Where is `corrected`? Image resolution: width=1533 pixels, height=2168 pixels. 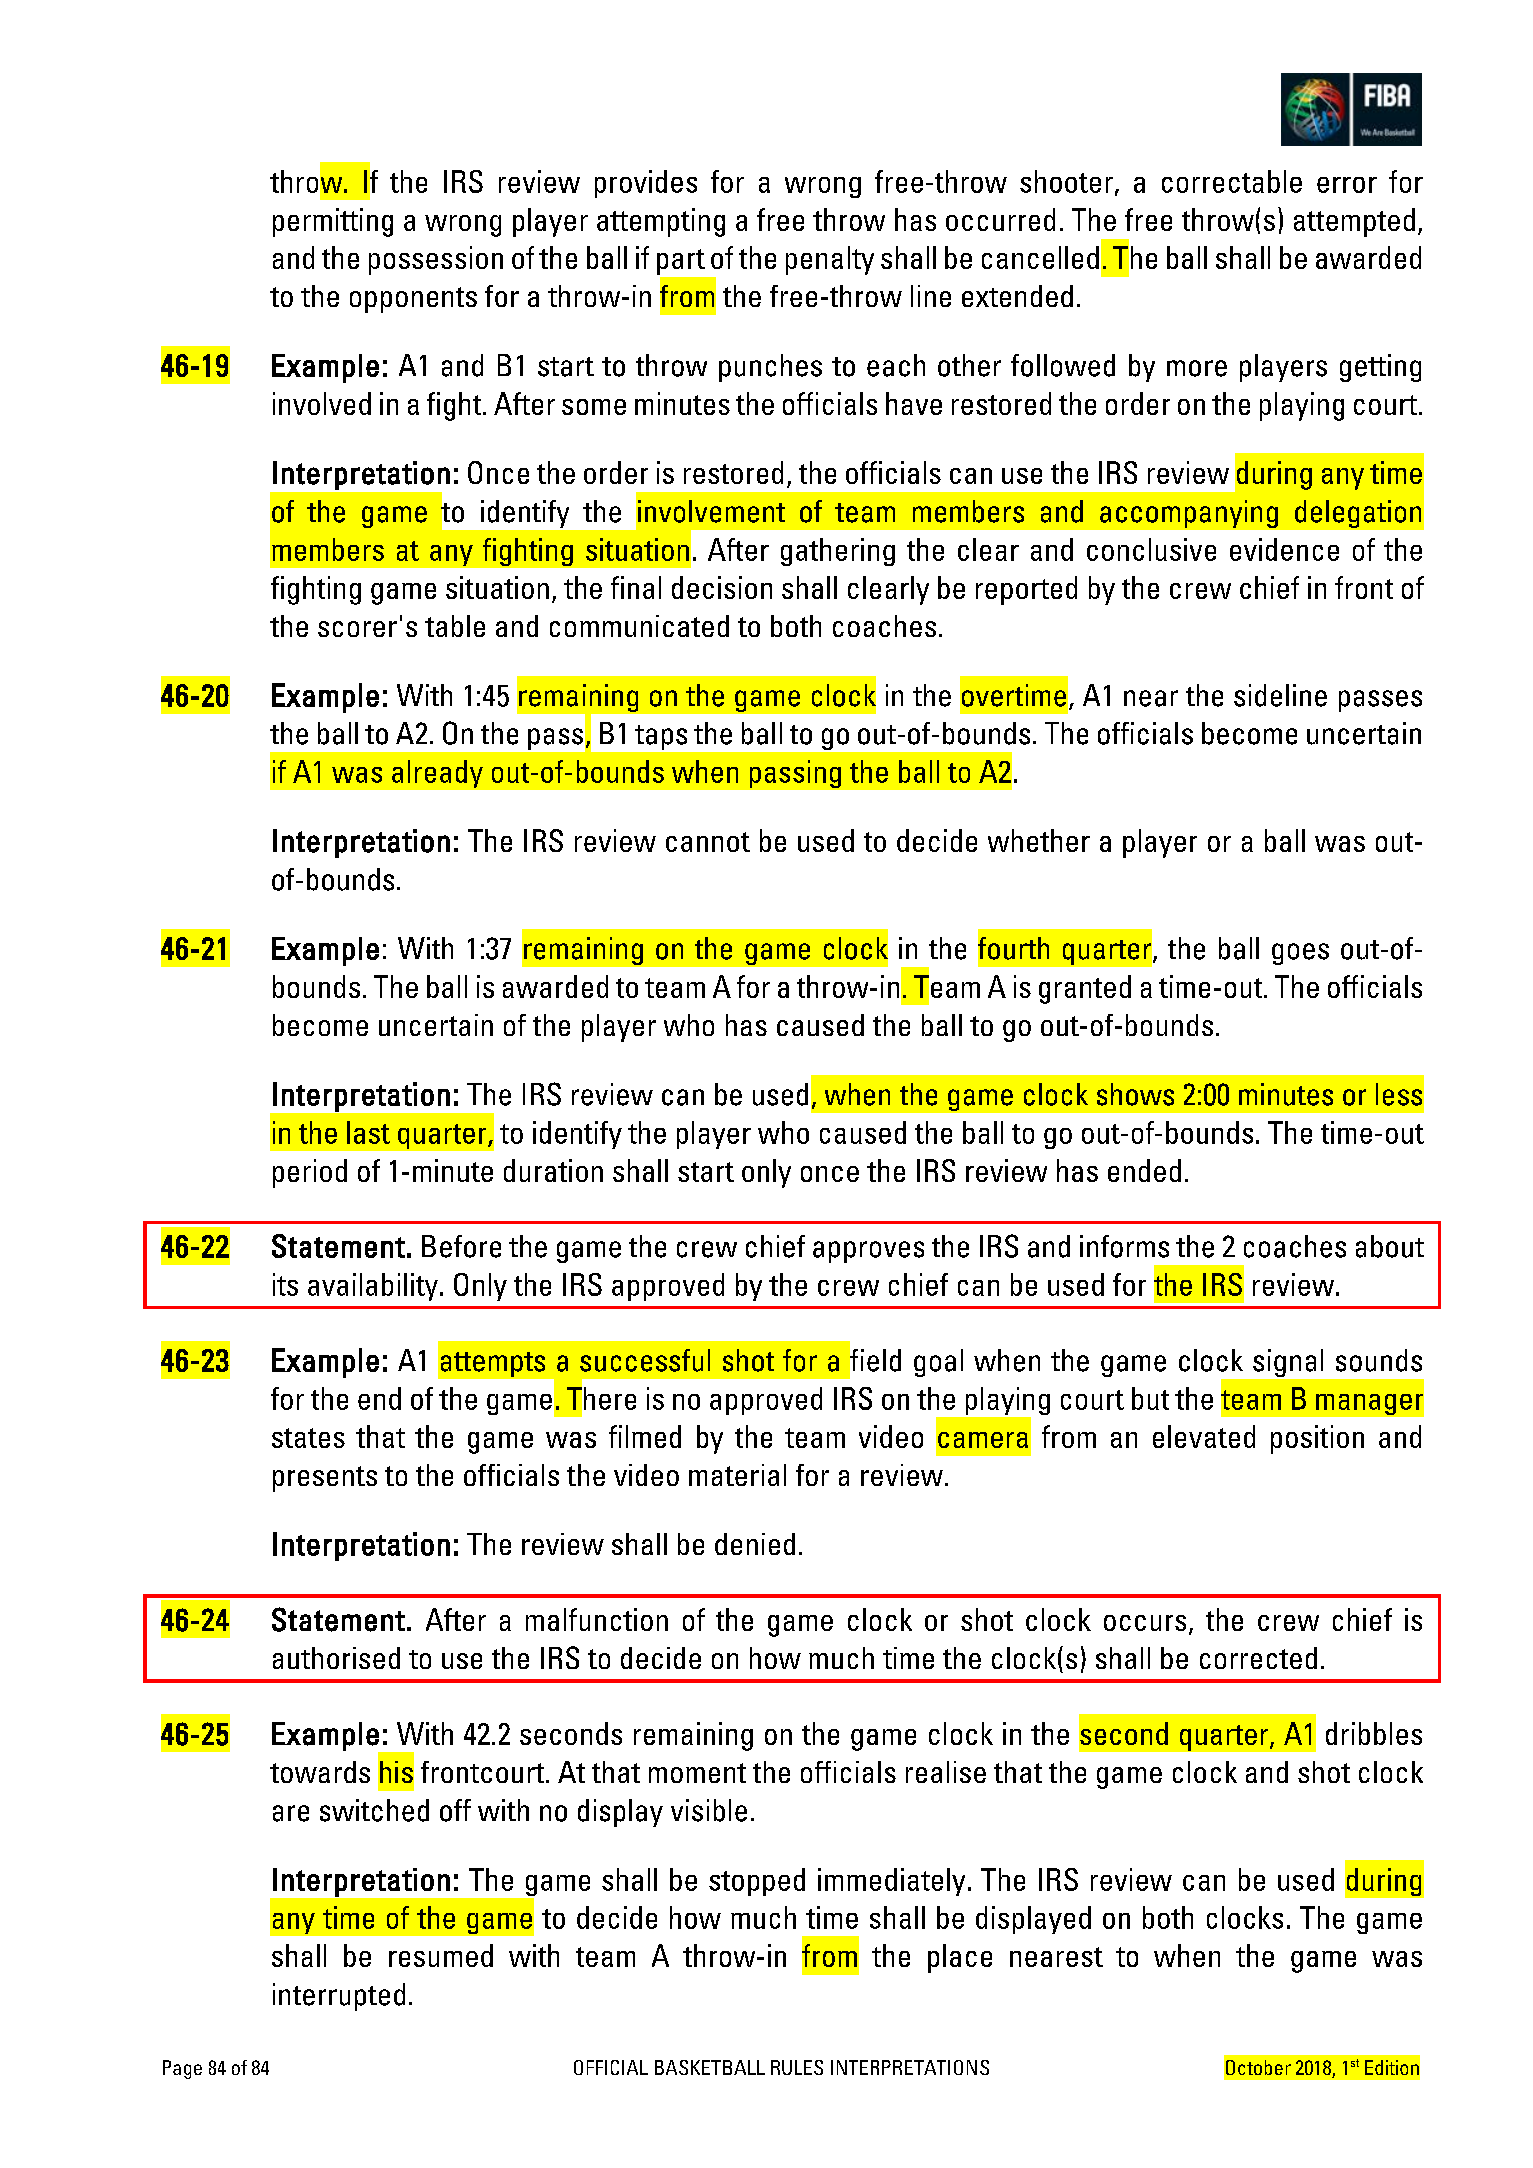
corrected is located at coordinates (1258, 1658).
